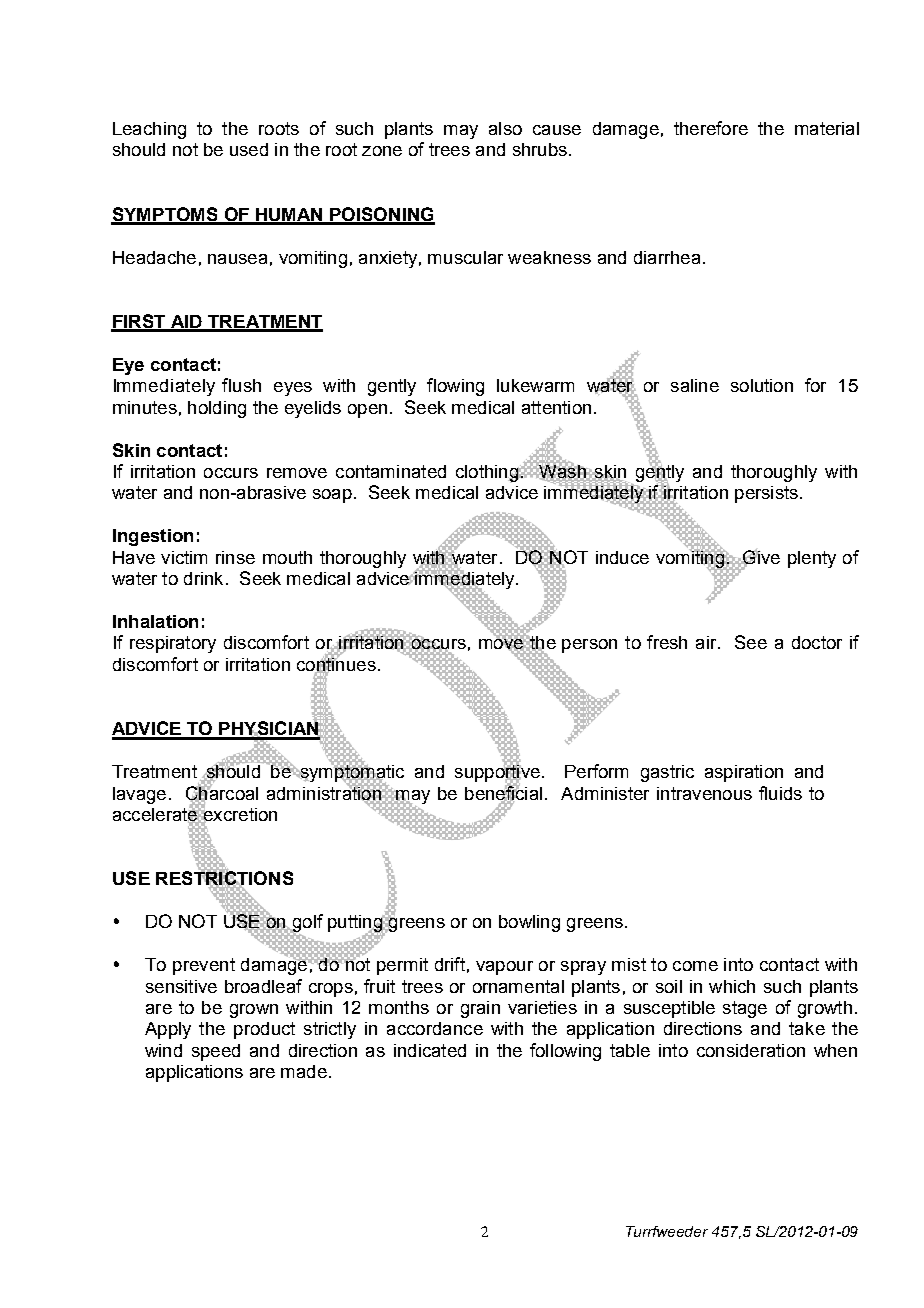  Describe the element at coordinates (497, 773) in the page. I see `supportive` at that location.
